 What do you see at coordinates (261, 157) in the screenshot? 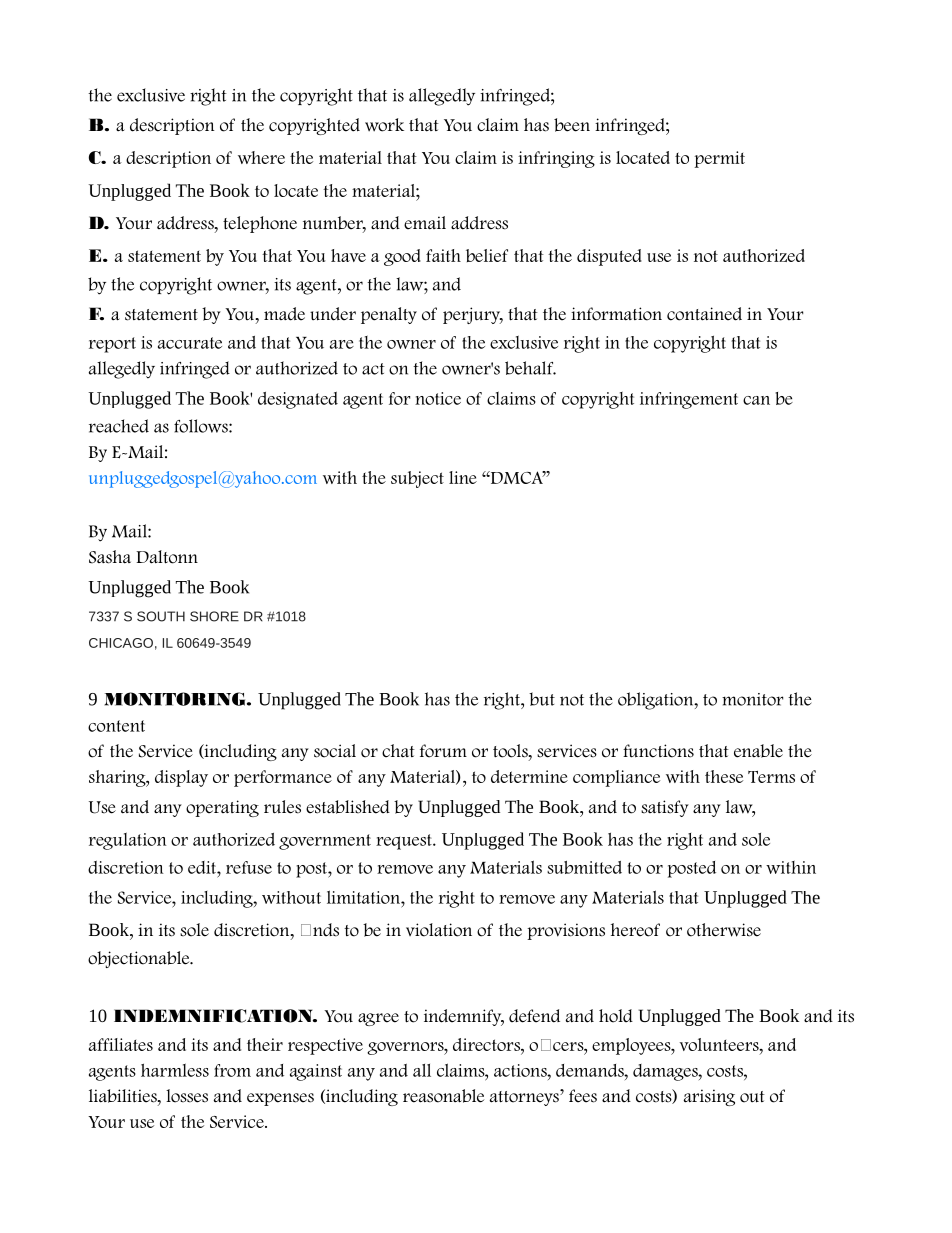
I see `where` at bounding box center [261, 157].
